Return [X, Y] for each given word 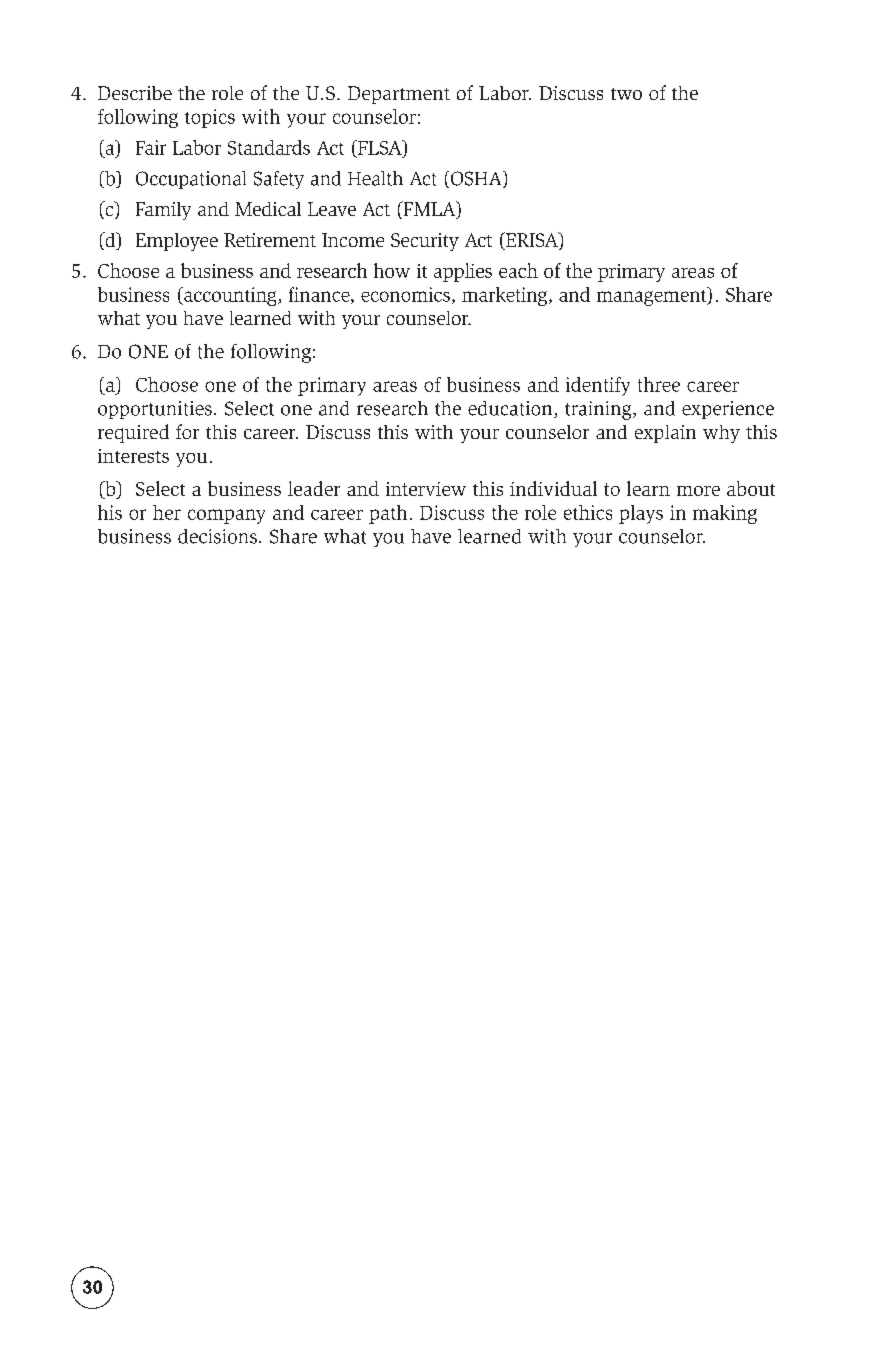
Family [163, 211]
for [187, 431]
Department [399, 95]
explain [665, 434]
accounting [230, 296]
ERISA [532, 241]
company [226, 516]
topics [210, 118]
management [653, 296]
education [511, 409]
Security [425, 242]
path [388, 514]
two [626, 94]
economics [405, 294]
